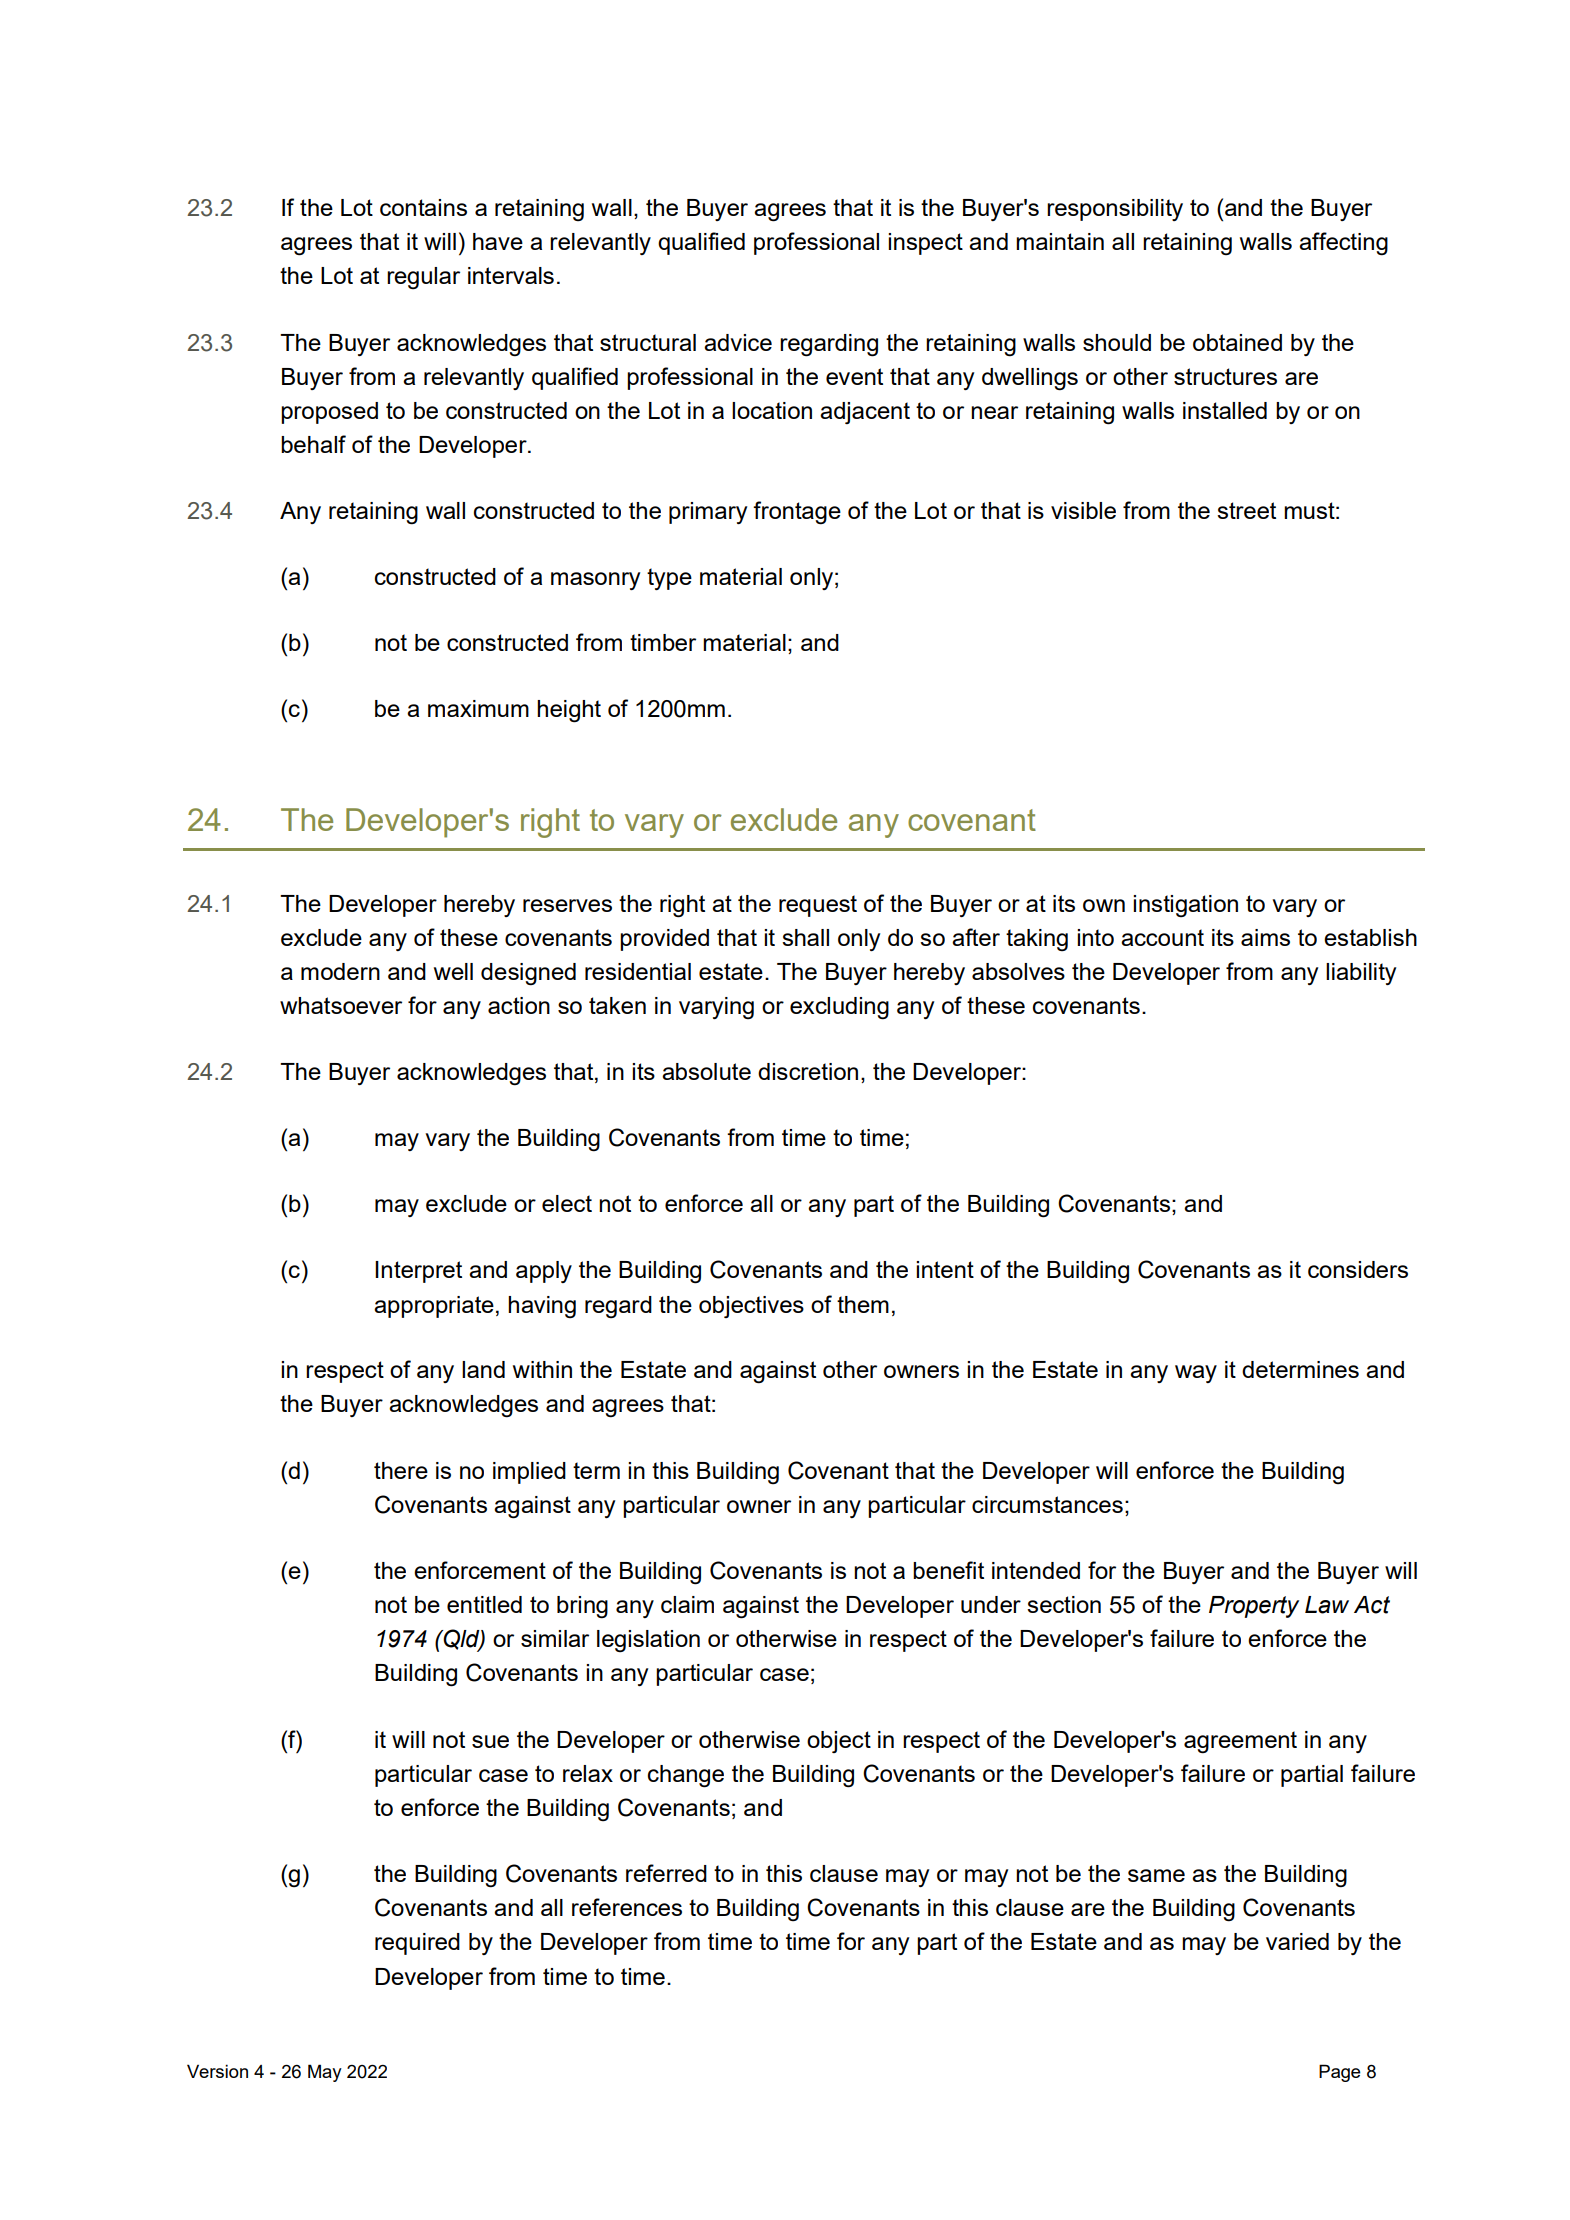 Image resolution: width=1570 pixels, height=2220 pixels. Describe the element at coordinates (808, 1071) in the page. I see `discretion` at that location.
